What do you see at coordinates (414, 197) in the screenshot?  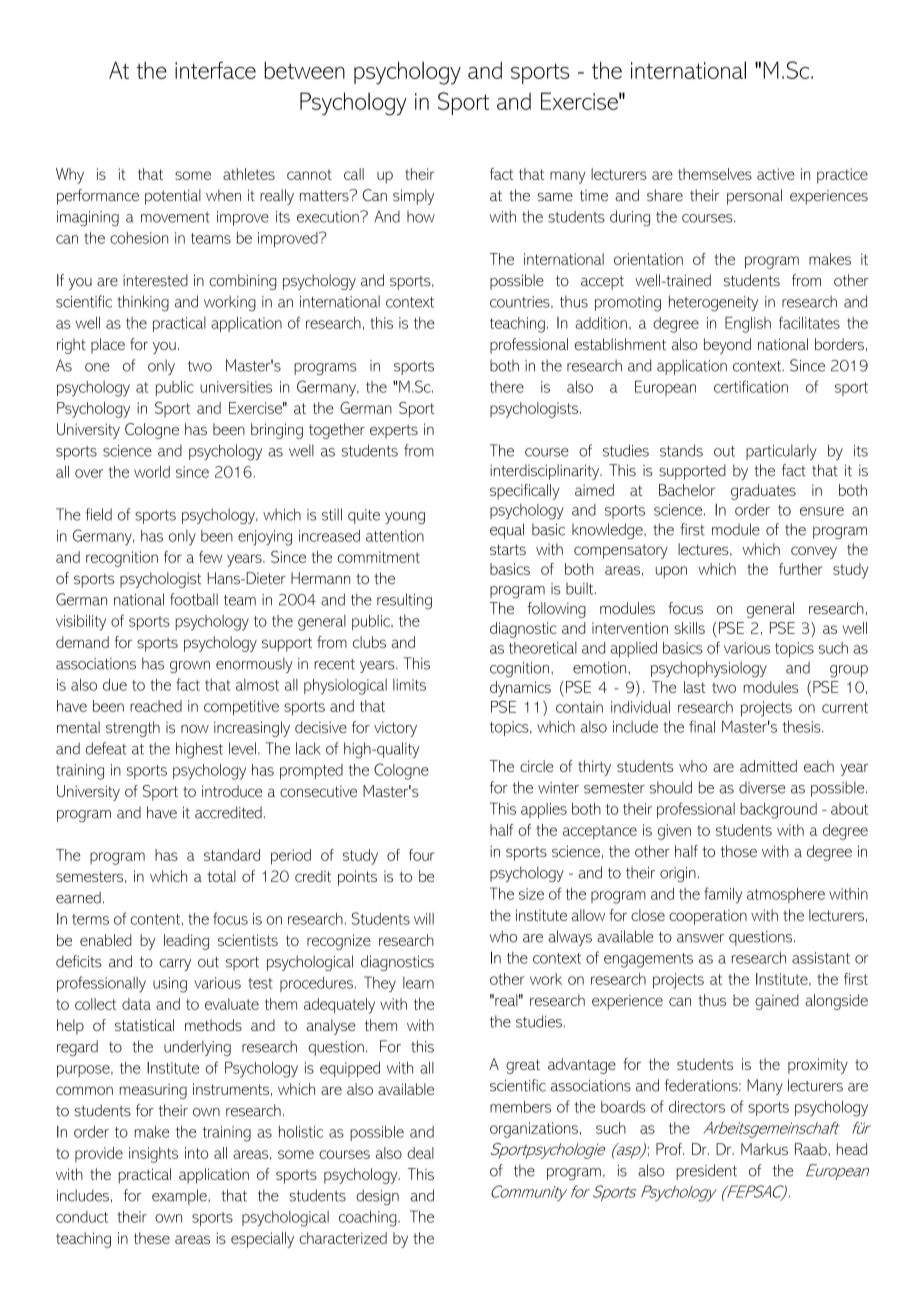 I see `simply` at bounding box center [414, 197].
